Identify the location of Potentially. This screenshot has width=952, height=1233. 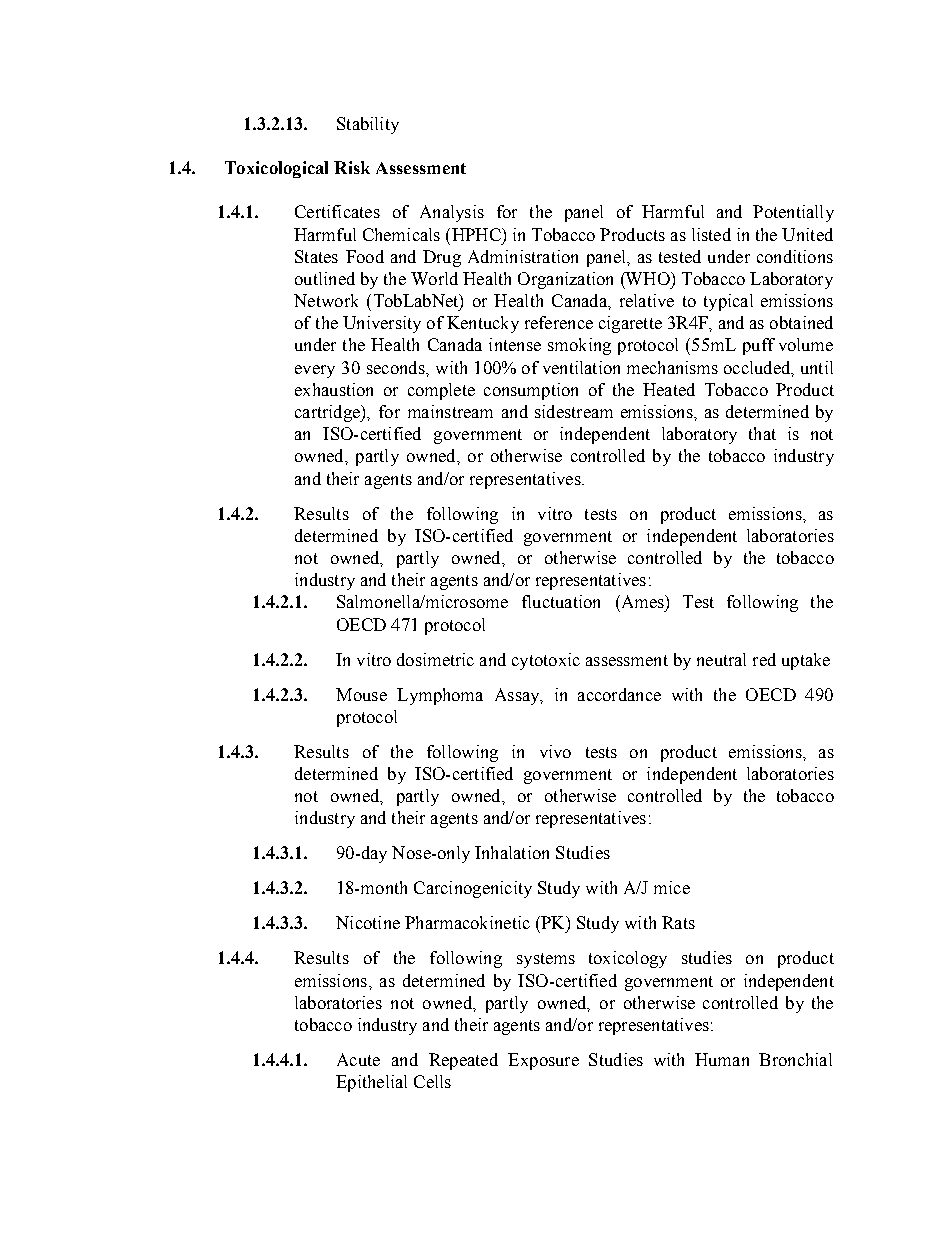
(793, 213).
